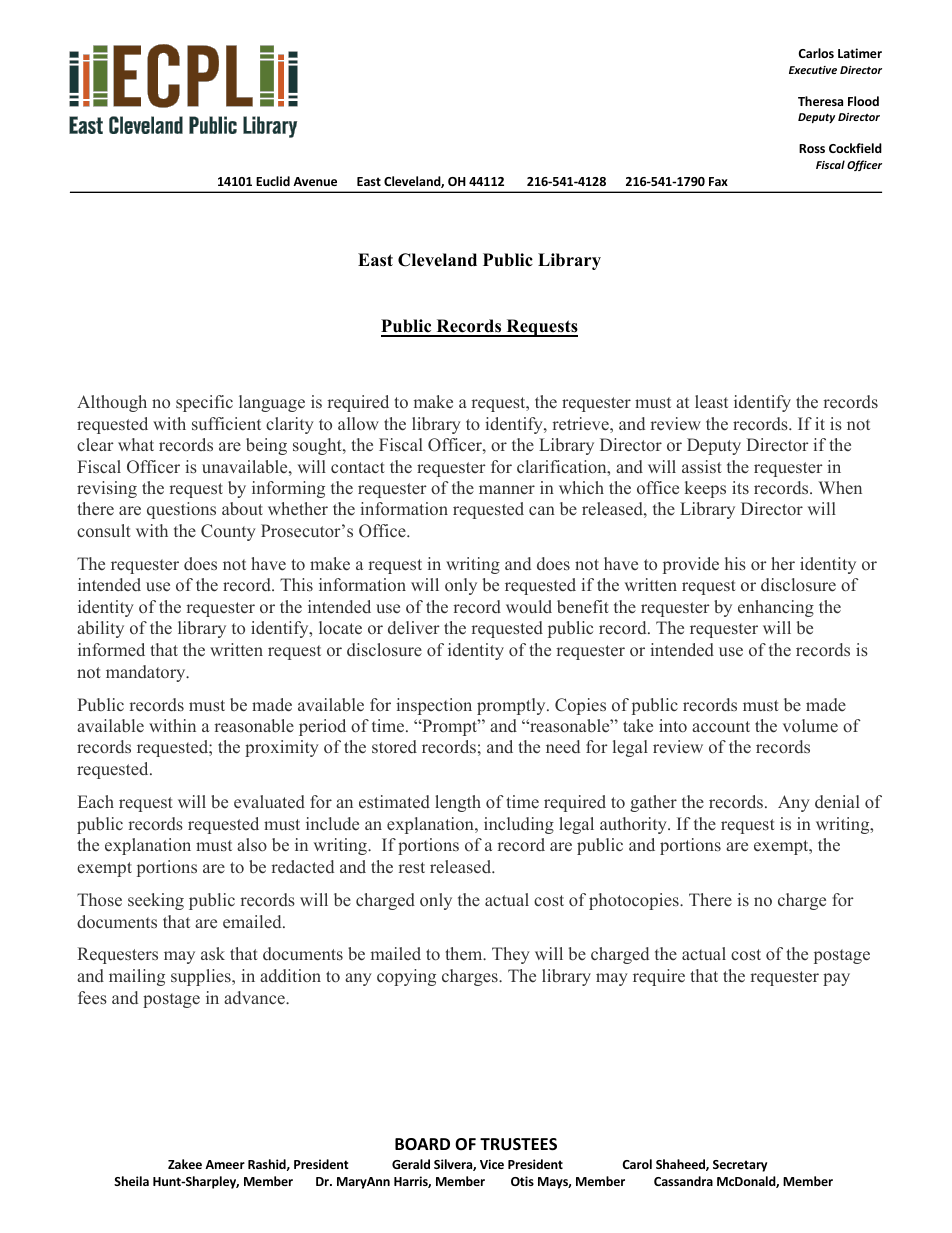 Image resolution: width=952 pixels, height=1233 pixels. I want to click on would, so click(529, 606).
